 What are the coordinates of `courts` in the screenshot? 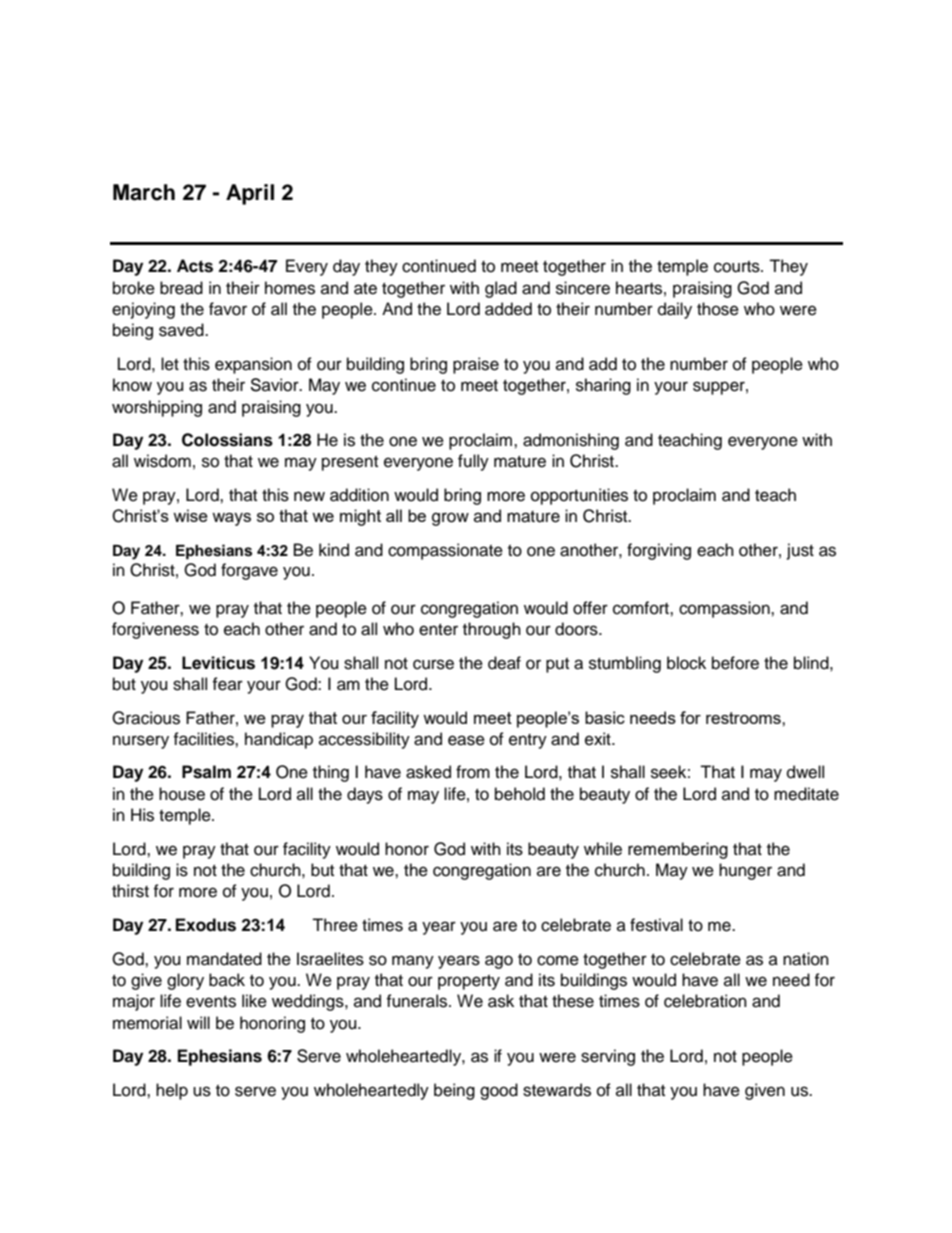 It's located at (738, 267).
